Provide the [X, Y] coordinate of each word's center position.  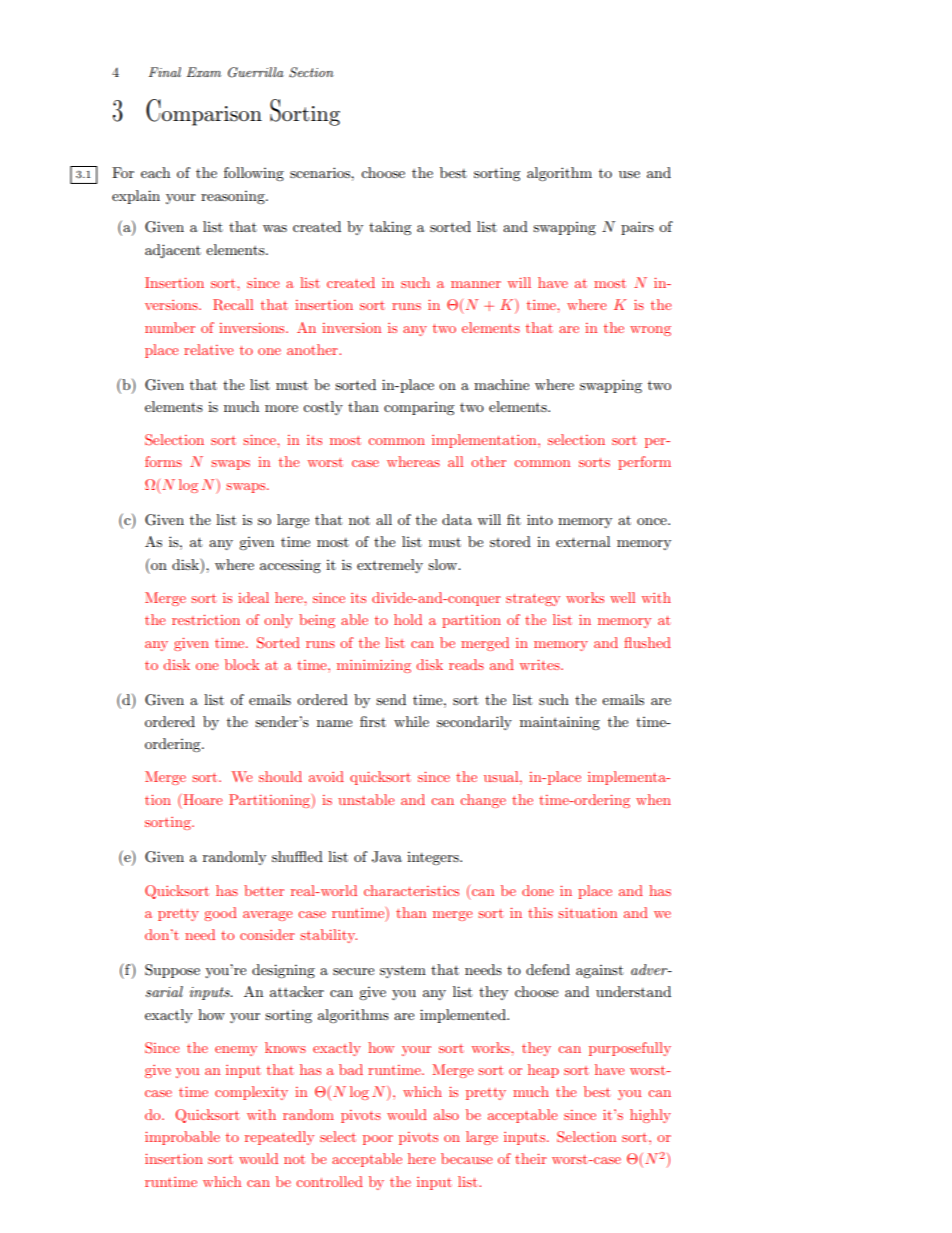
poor [378, 1140]
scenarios [321, 172]
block [242, 664]
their [531, 1158]
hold [408, 619]
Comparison [204, 112]
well [622, 597]
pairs [637, 228]
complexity [251, 1093]
